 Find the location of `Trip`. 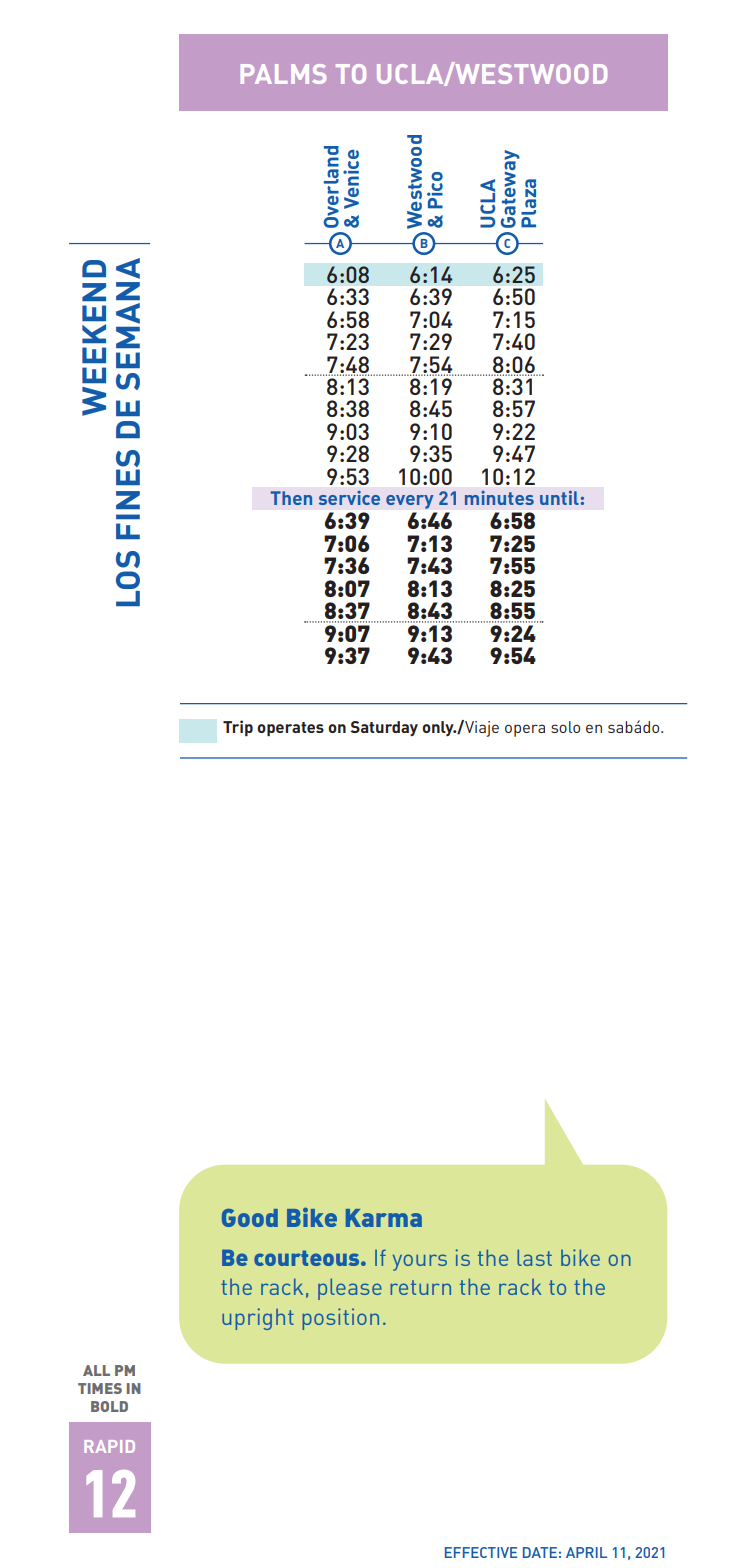

Trip is located at coordinates (238, 728).
